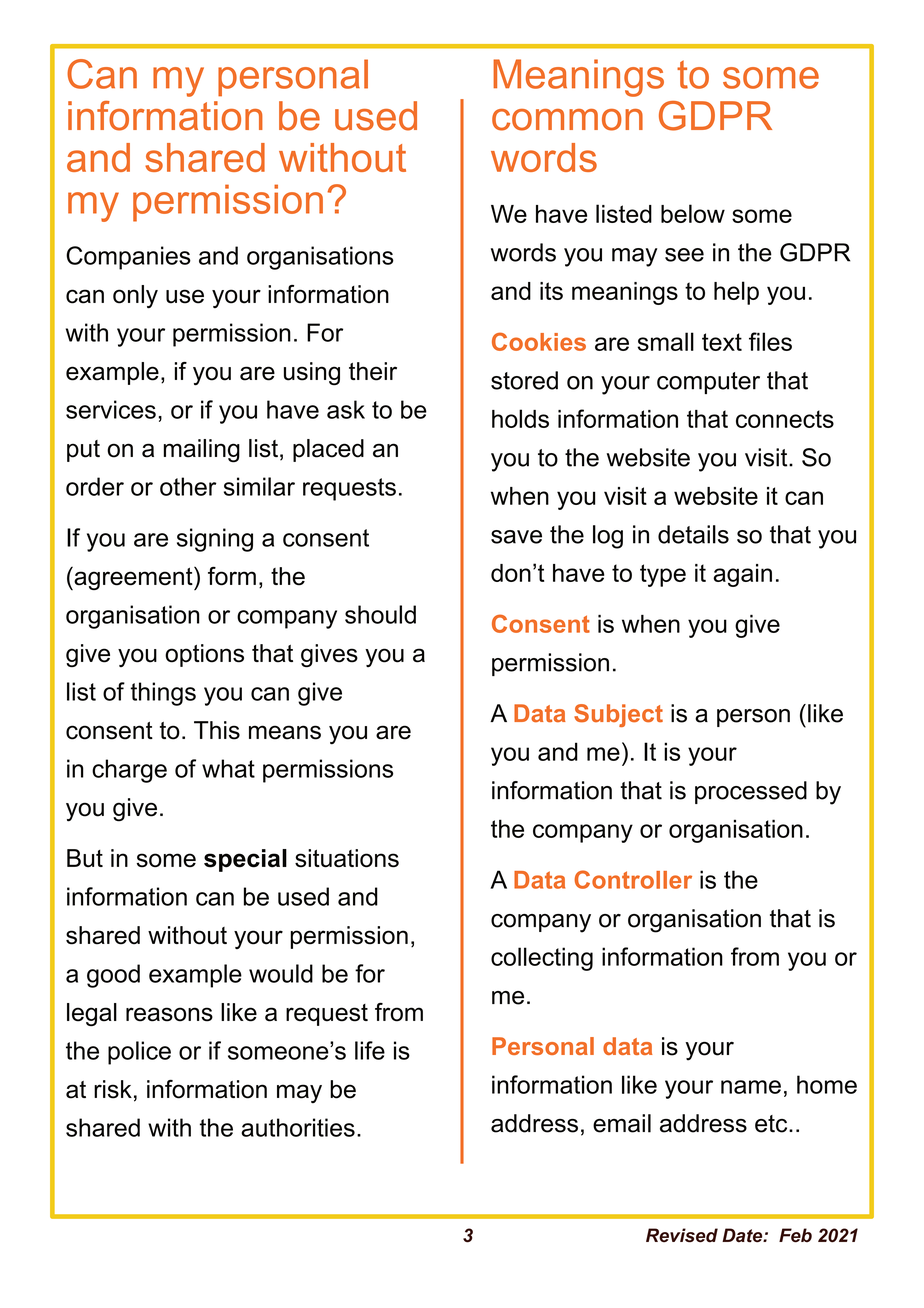 The height and width of the screenshot is (1308, 924). What do you see at coordinates (188, 486) in the screenshot?
I see `other` at bounding box center [188, 486].
